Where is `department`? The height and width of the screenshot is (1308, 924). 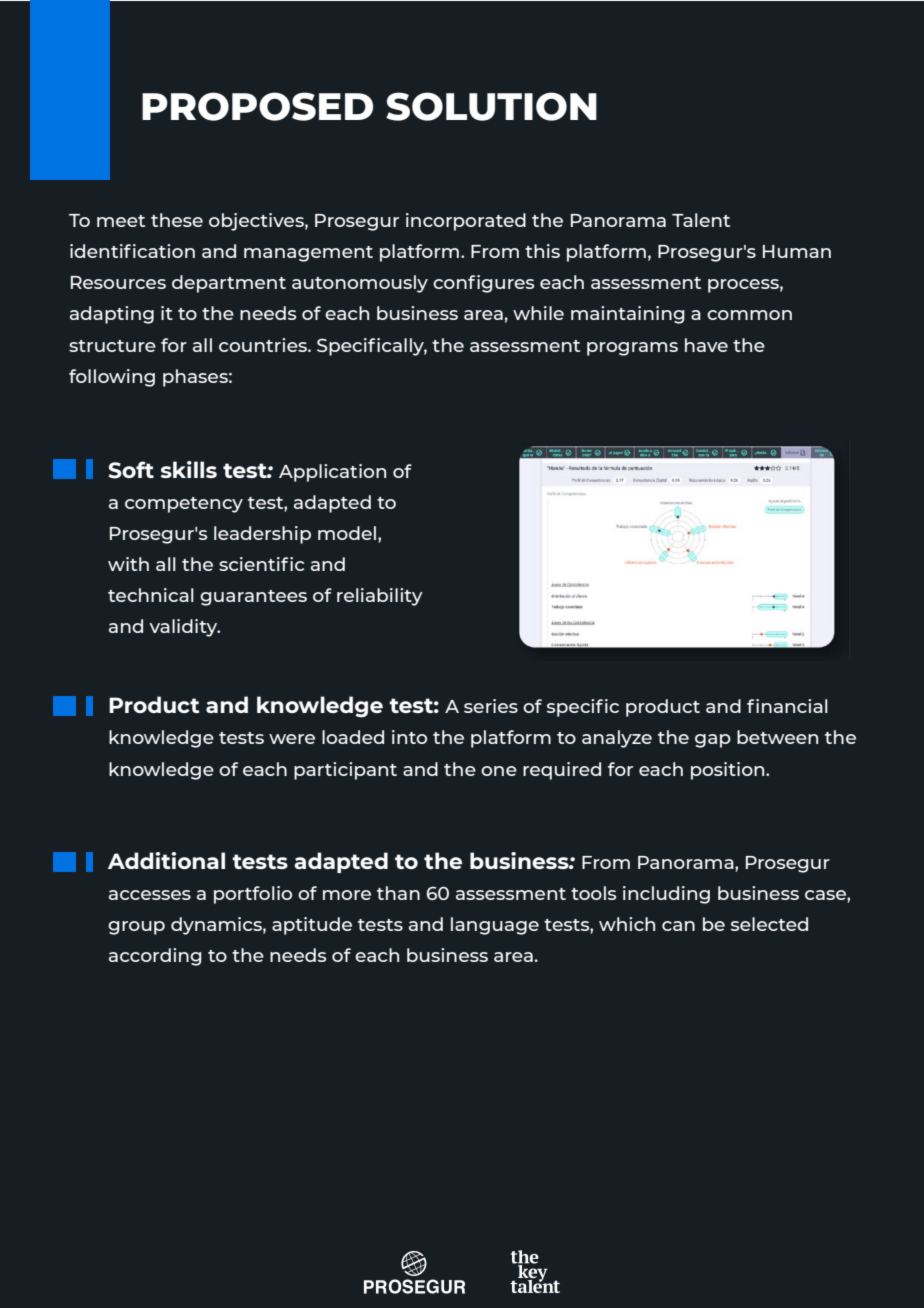 department is located at coordinates (229, 284).
